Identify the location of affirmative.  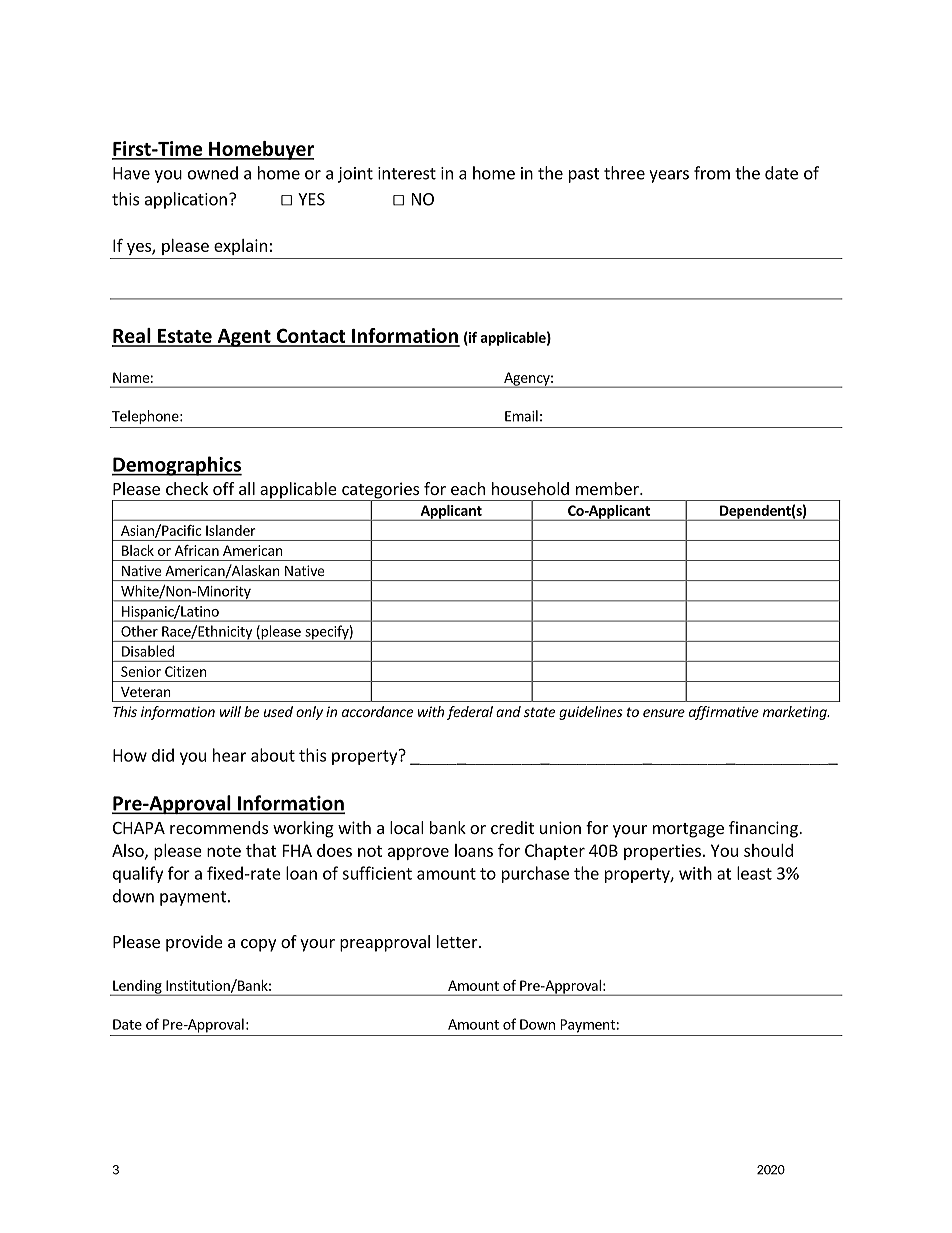
(724, 713).
